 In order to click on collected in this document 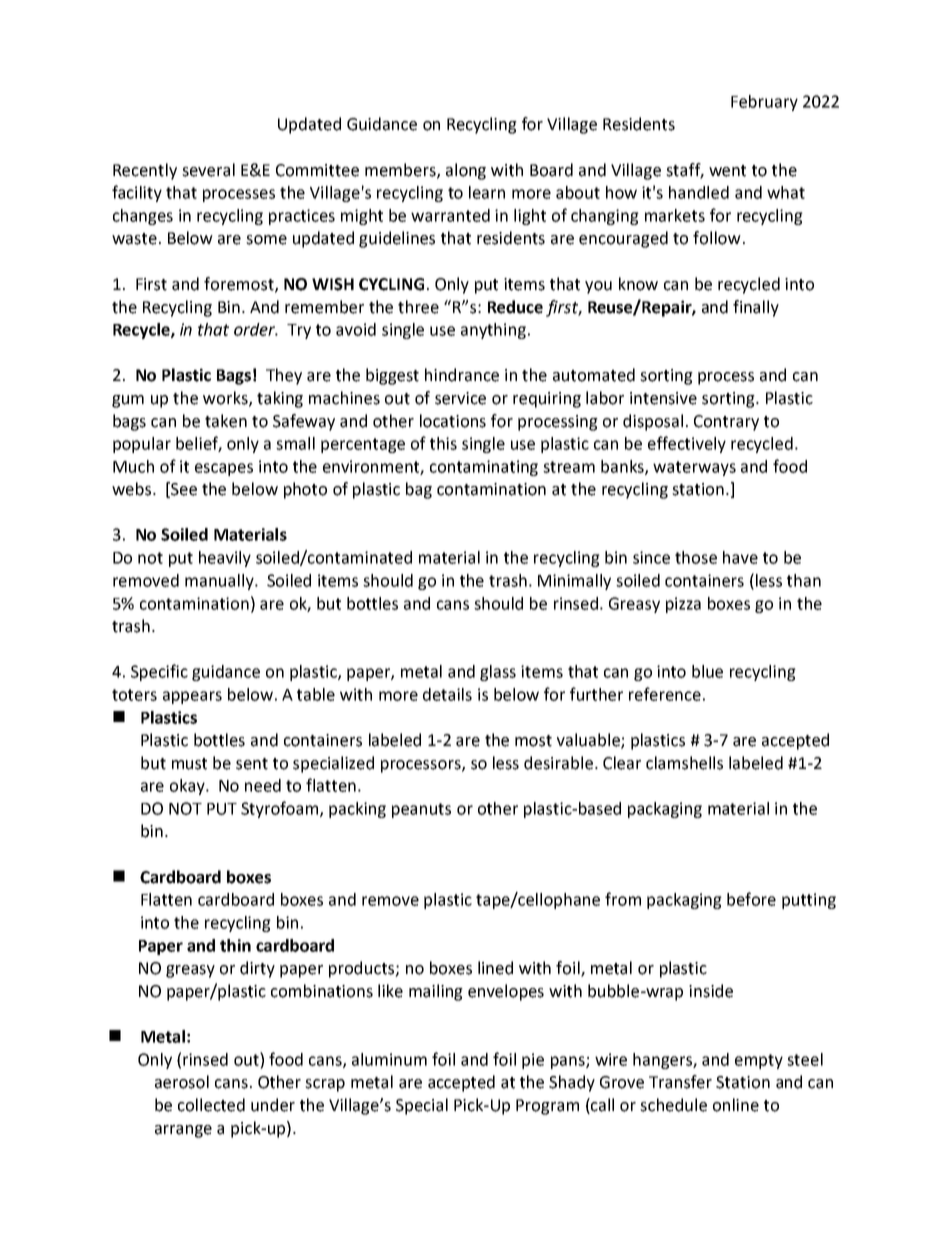, I will do `click(211, 1105)`.
